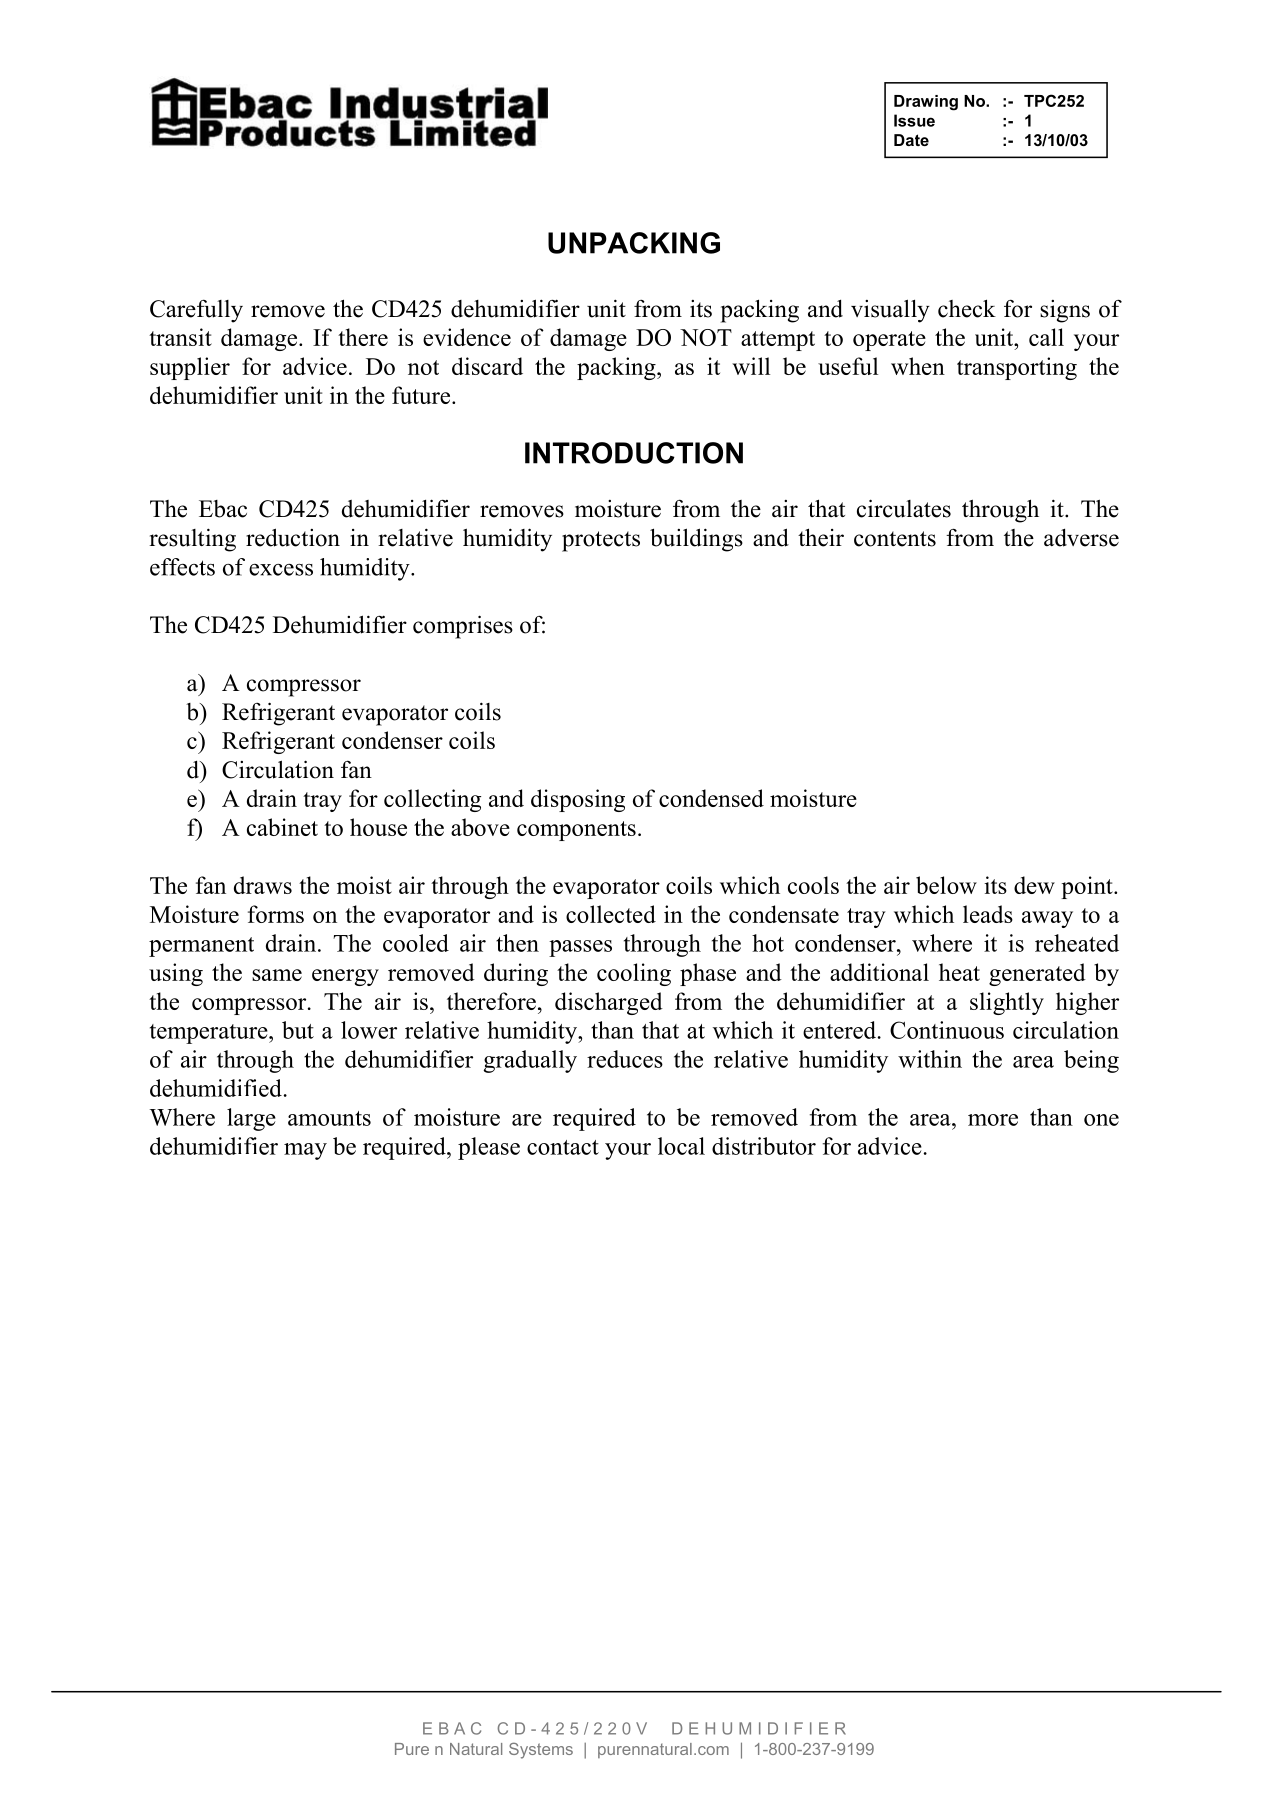  I want to click on Carefully, so click(196, 311).
